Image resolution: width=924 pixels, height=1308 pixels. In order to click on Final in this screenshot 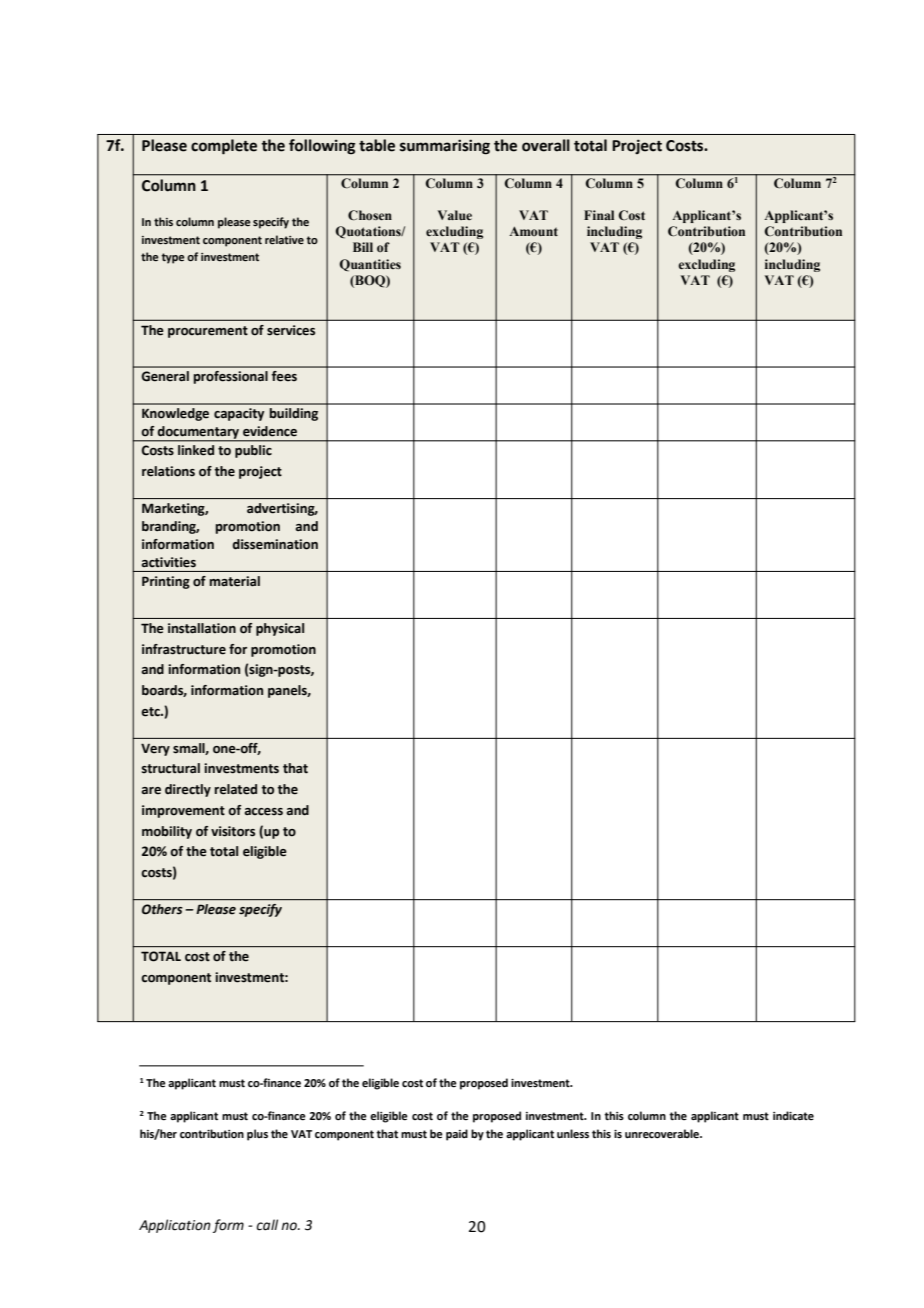, I will do `click(599, 215)`.
